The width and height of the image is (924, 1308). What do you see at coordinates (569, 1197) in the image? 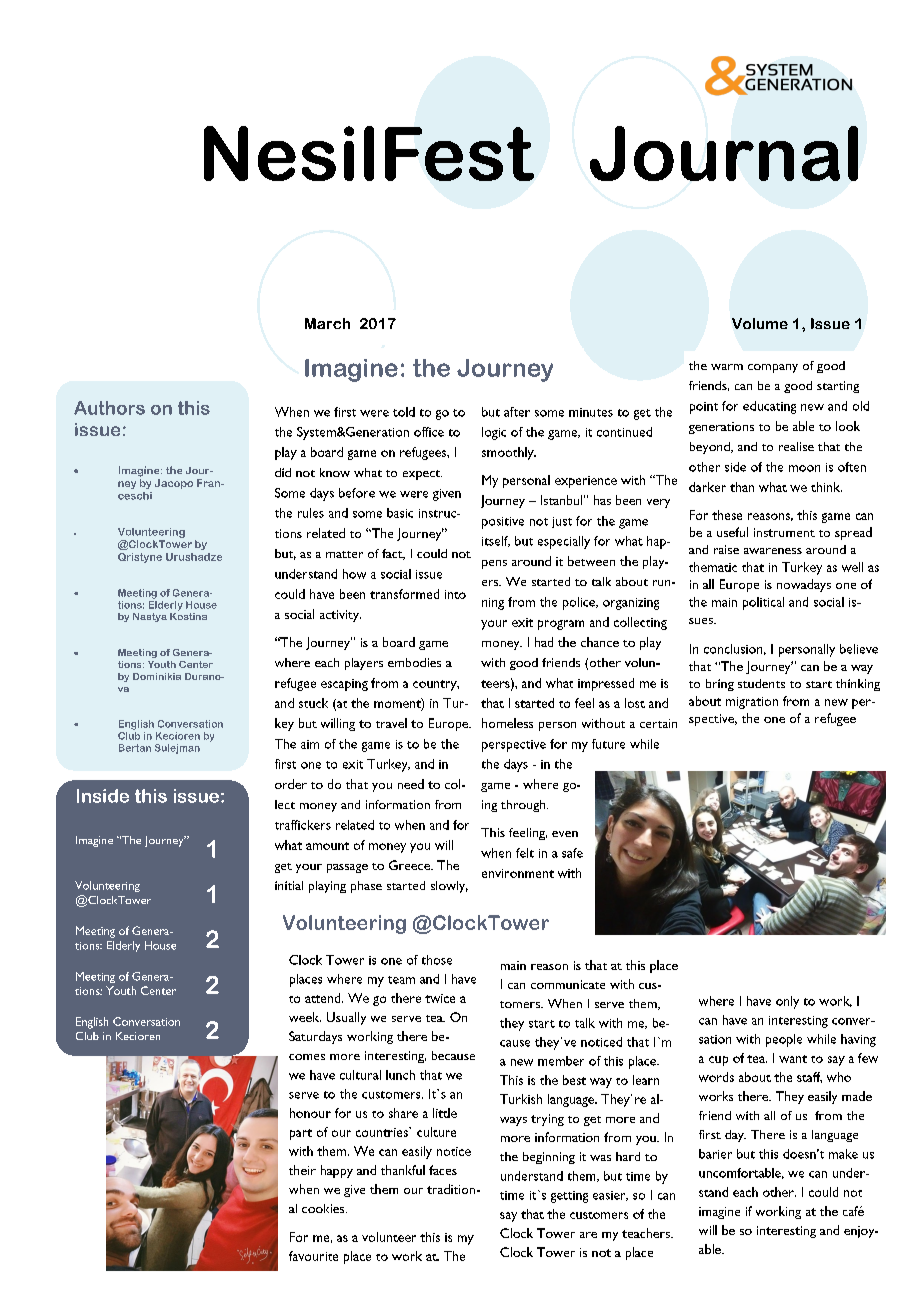
I see `getting` at bounding box center [569, 1197].
